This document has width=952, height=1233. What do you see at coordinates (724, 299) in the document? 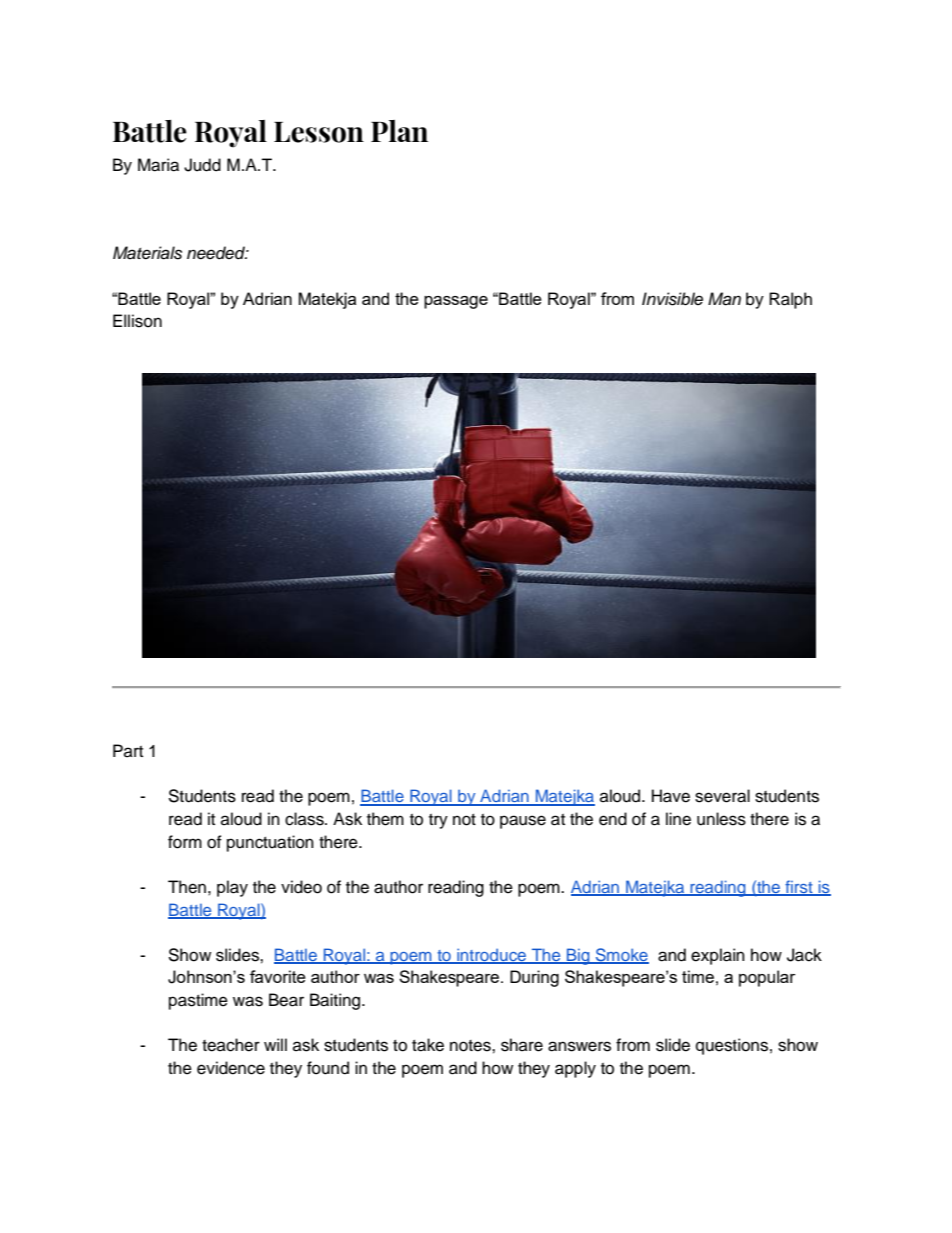
I see `Man` at bounding box center [724, 299].
